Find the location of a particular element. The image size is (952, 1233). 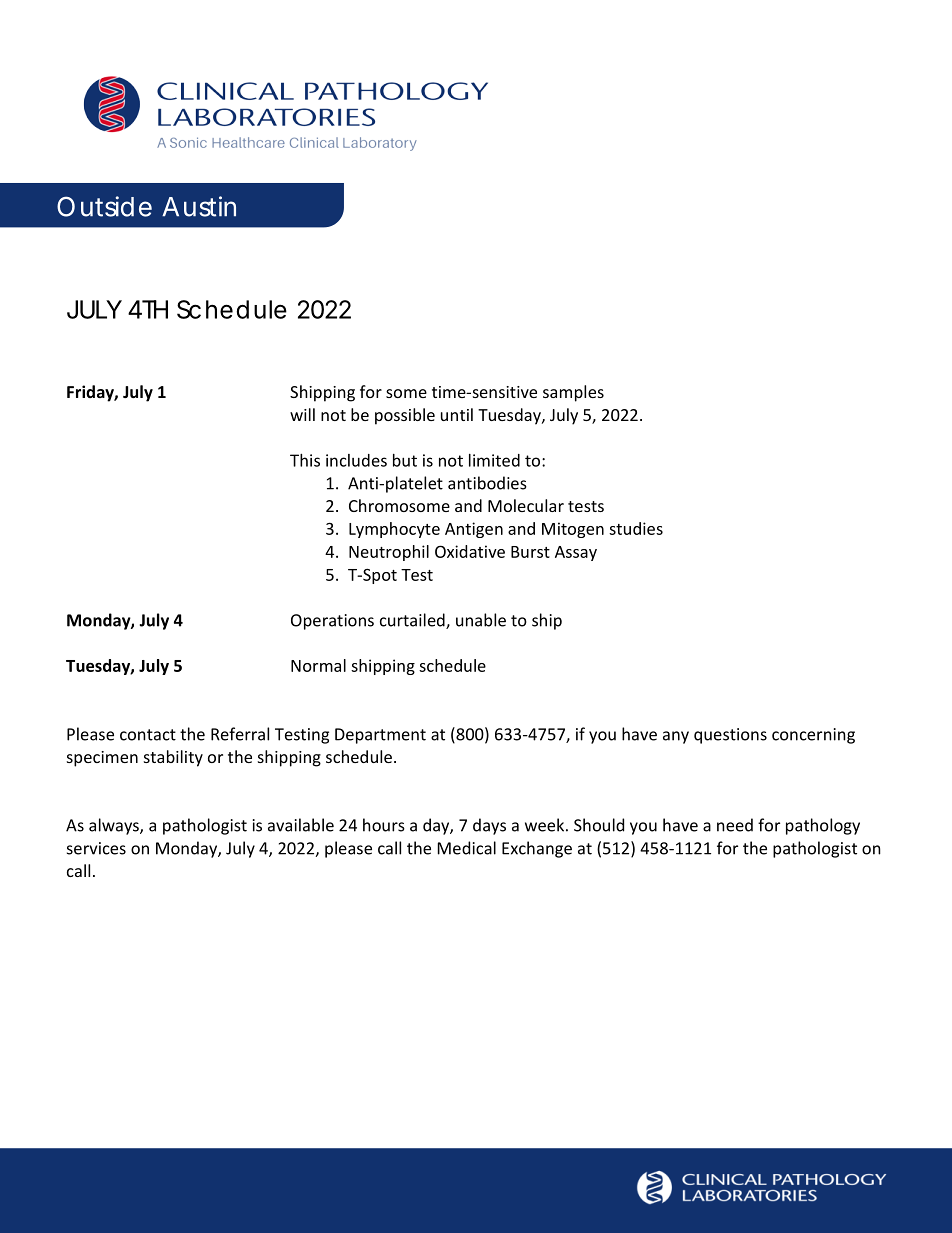

Medical is located at coordinates (467, 848).
